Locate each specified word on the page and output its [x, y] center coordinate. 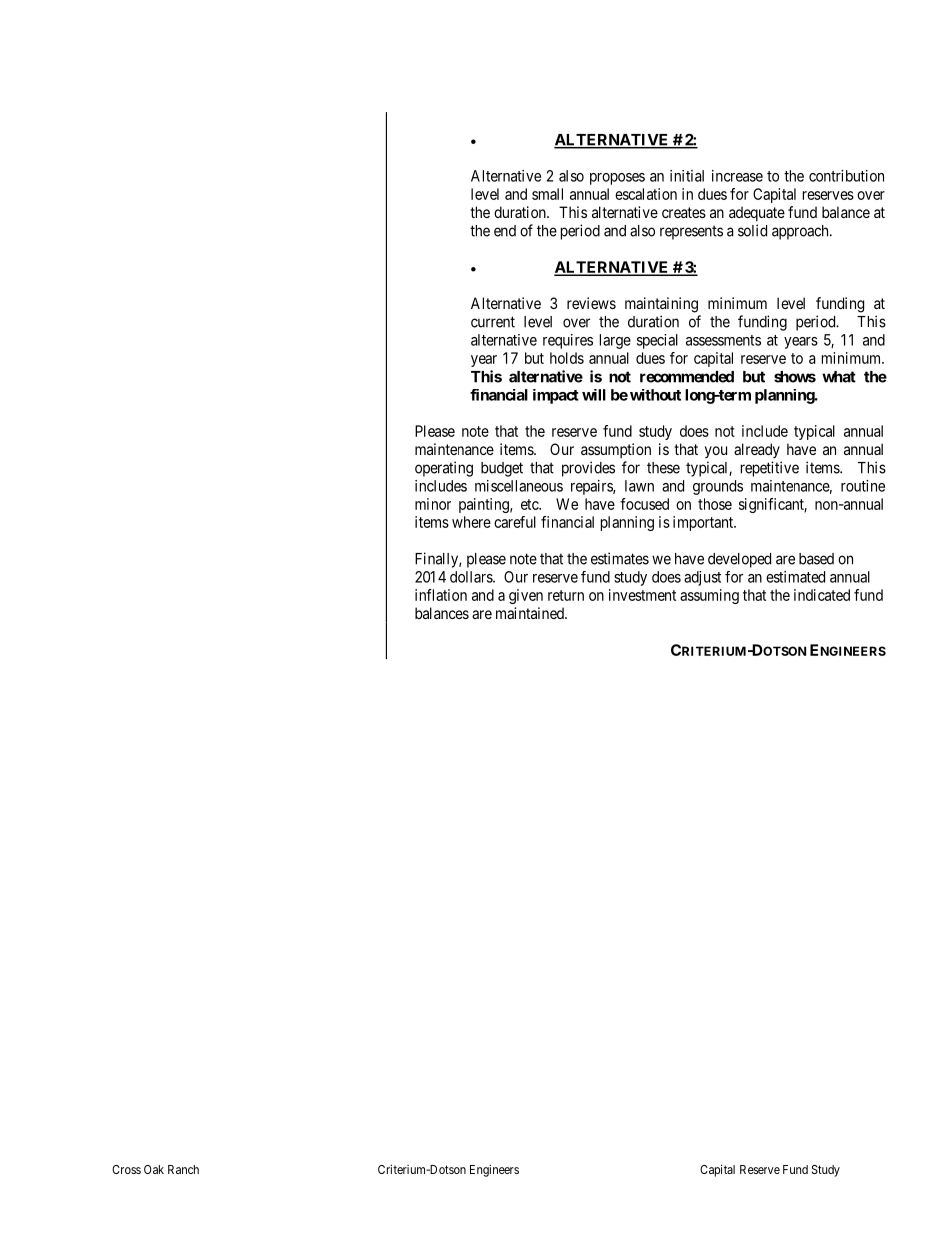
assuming [709, 596]
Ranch [183, 1169]
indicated [822, 595]
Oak [154, 1169]
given [526, 596]
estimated [795, 577]
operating [444, 469]
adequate [757, 213]
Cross [126, 1169]
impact [556, 396]
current [493, 322]
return [566, 595]
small [547, 194]
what [839, 377]
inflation [441, 595]
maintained [531, 613]
